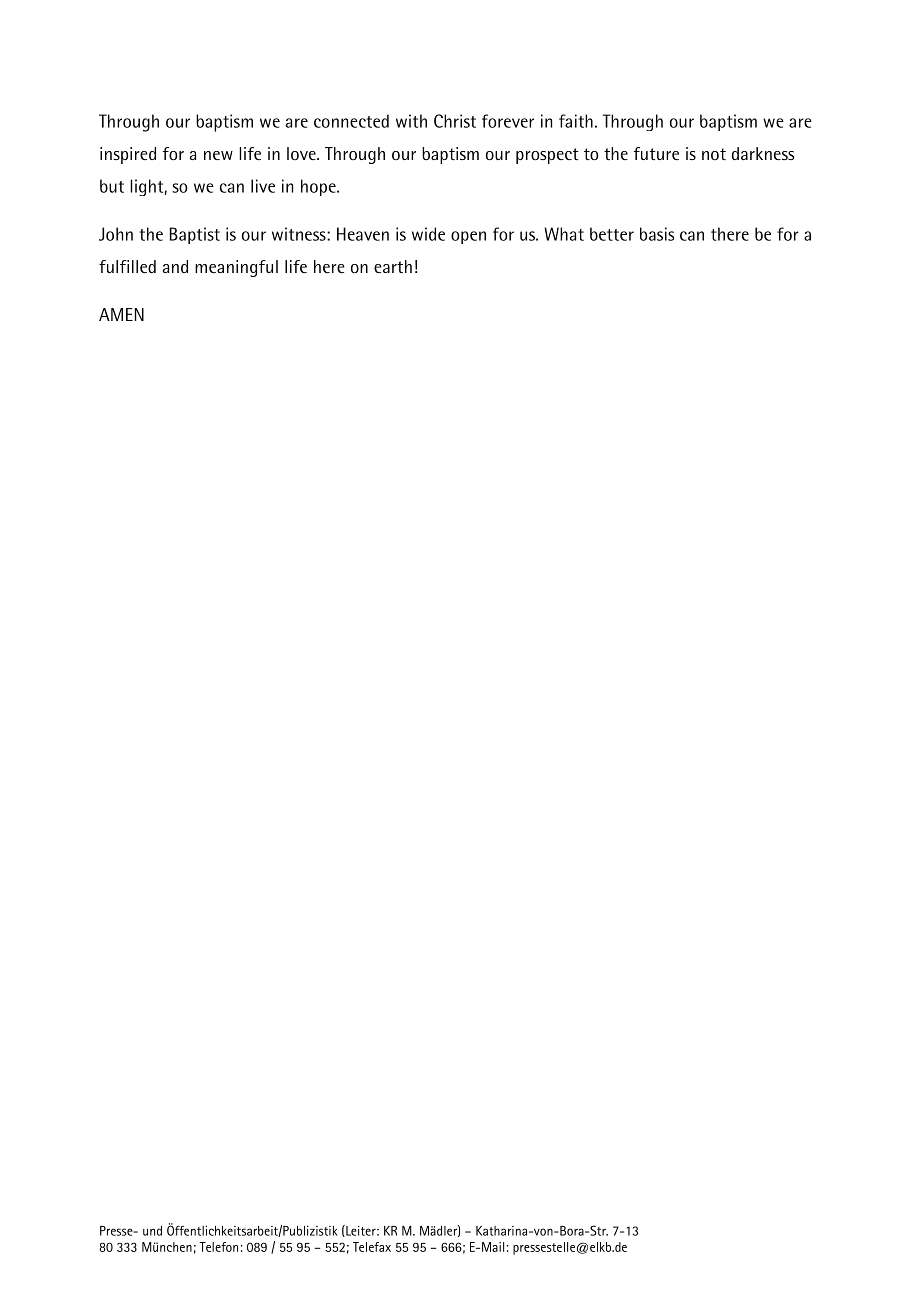 This page has width=924, height=1308. I want to click on AMEN, so click(121, 314).
